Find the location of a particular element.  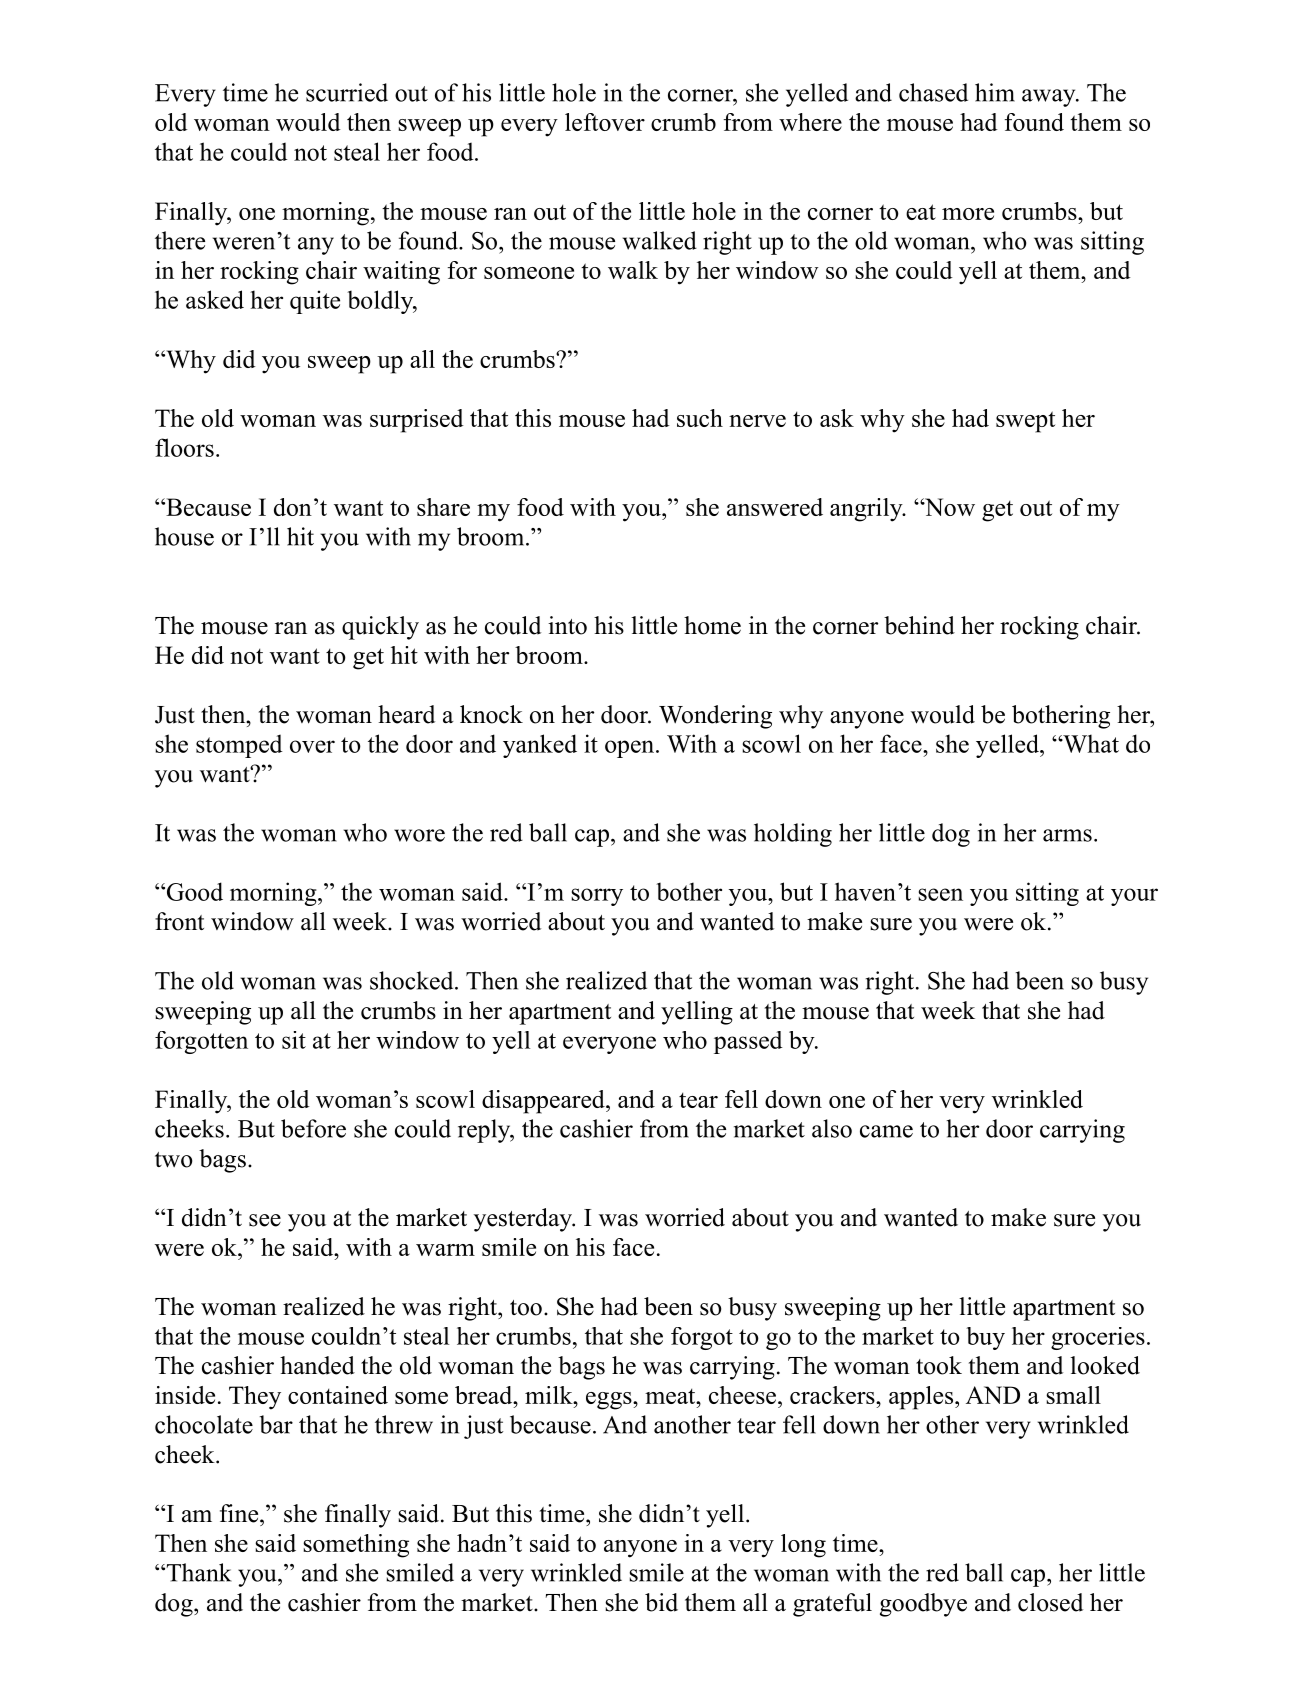

wore is located at coordinates (419, 835).
